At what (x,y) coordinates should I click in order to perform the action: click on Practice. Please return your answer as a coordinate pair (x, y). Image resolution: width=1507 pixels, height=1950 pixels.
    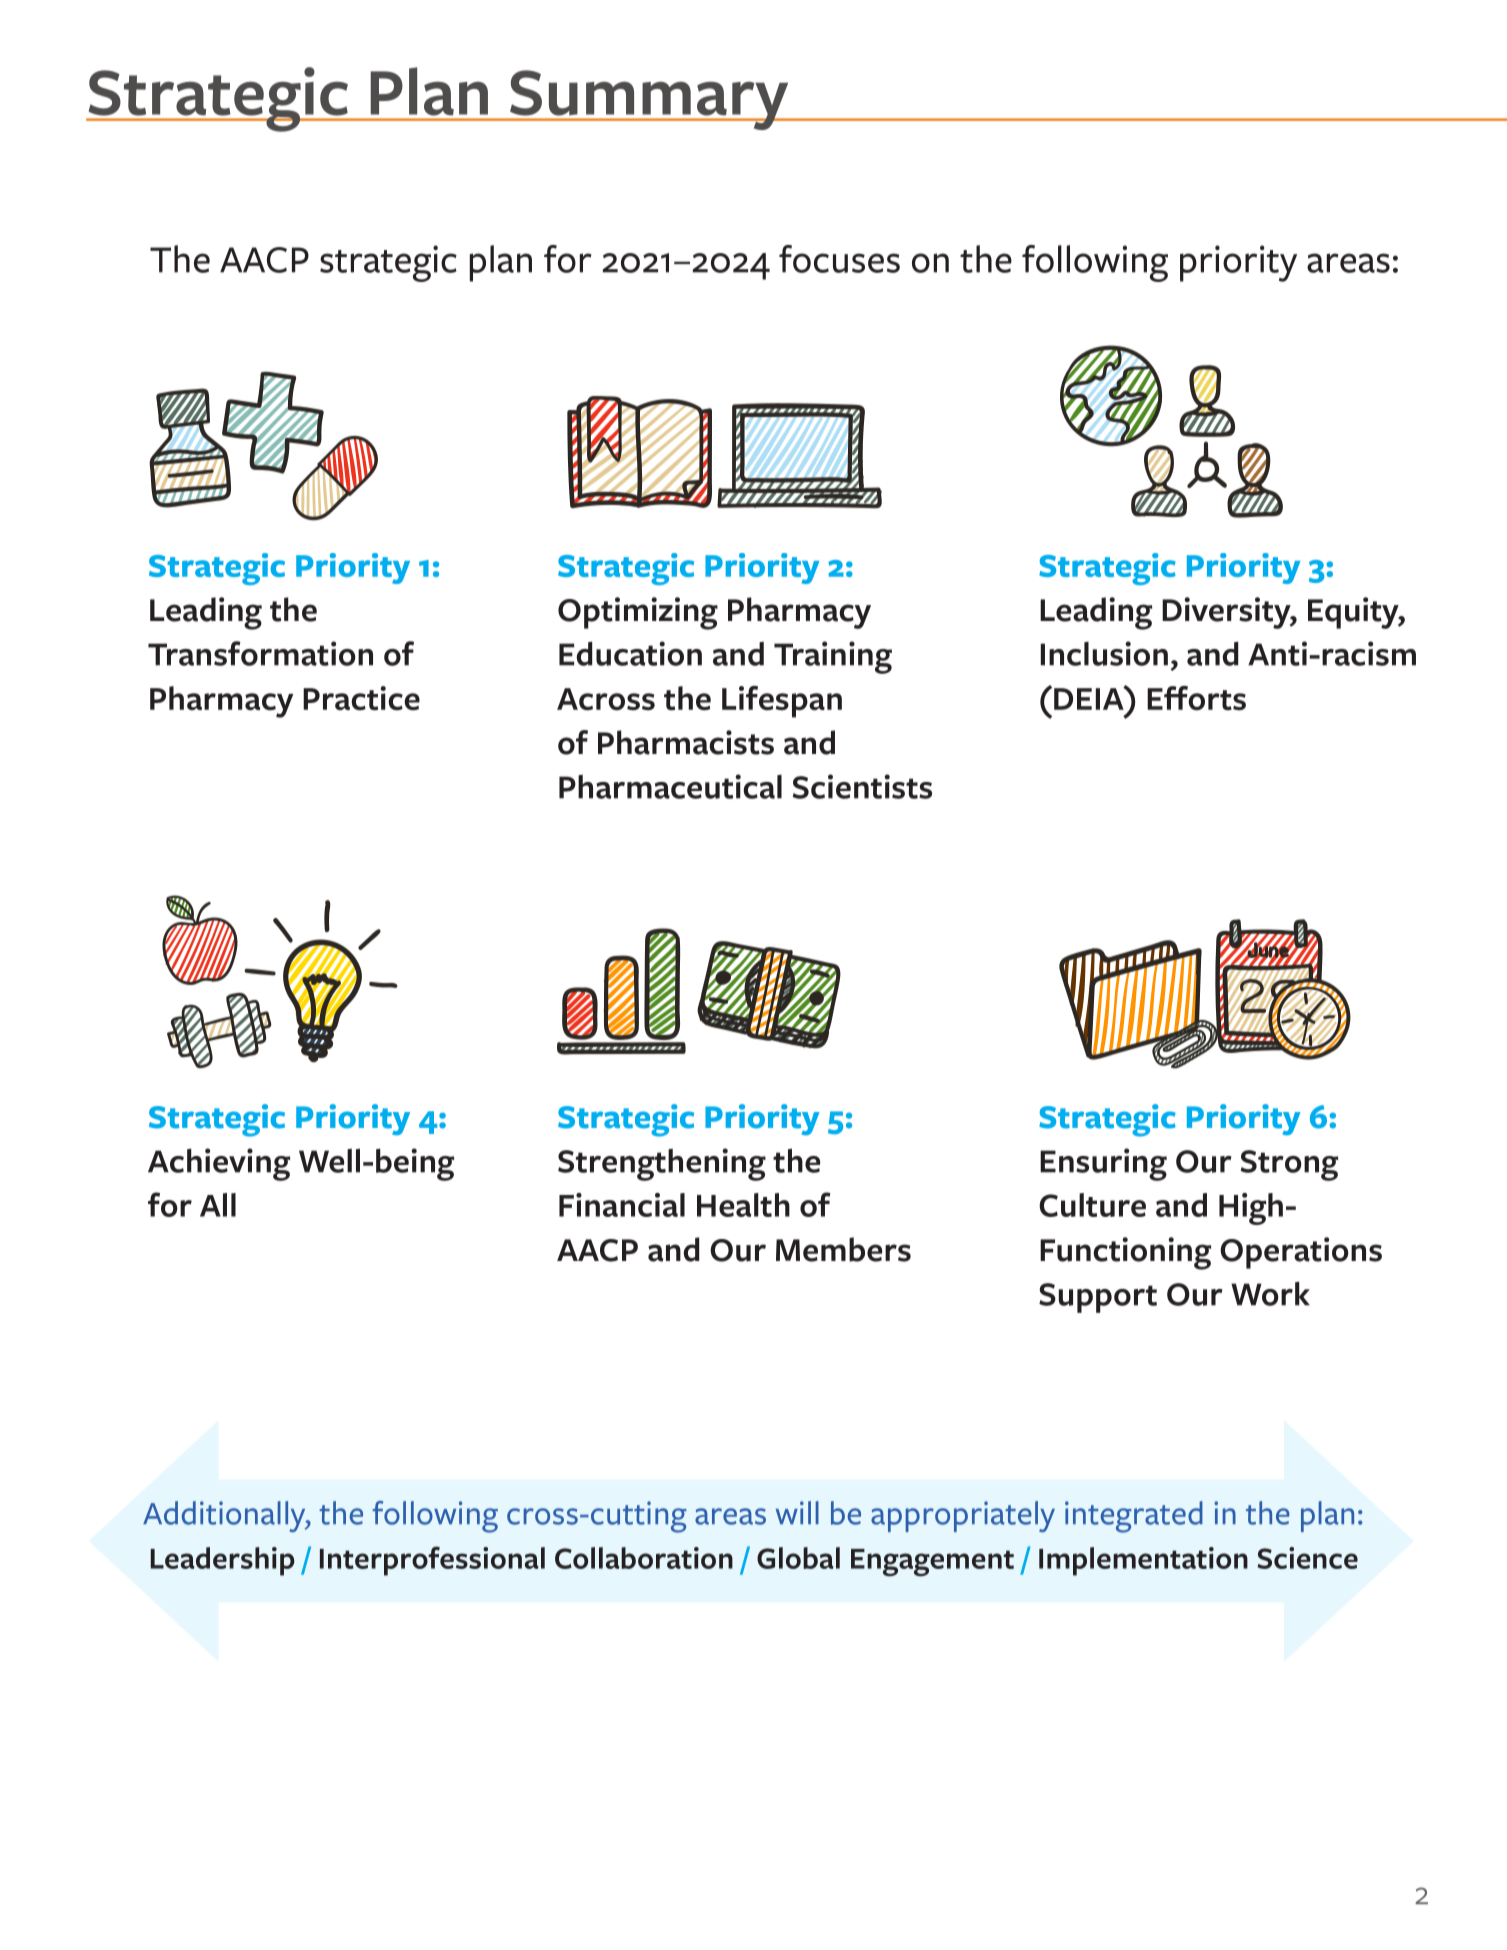
    Looking at the image, I should click on (361, 698).
